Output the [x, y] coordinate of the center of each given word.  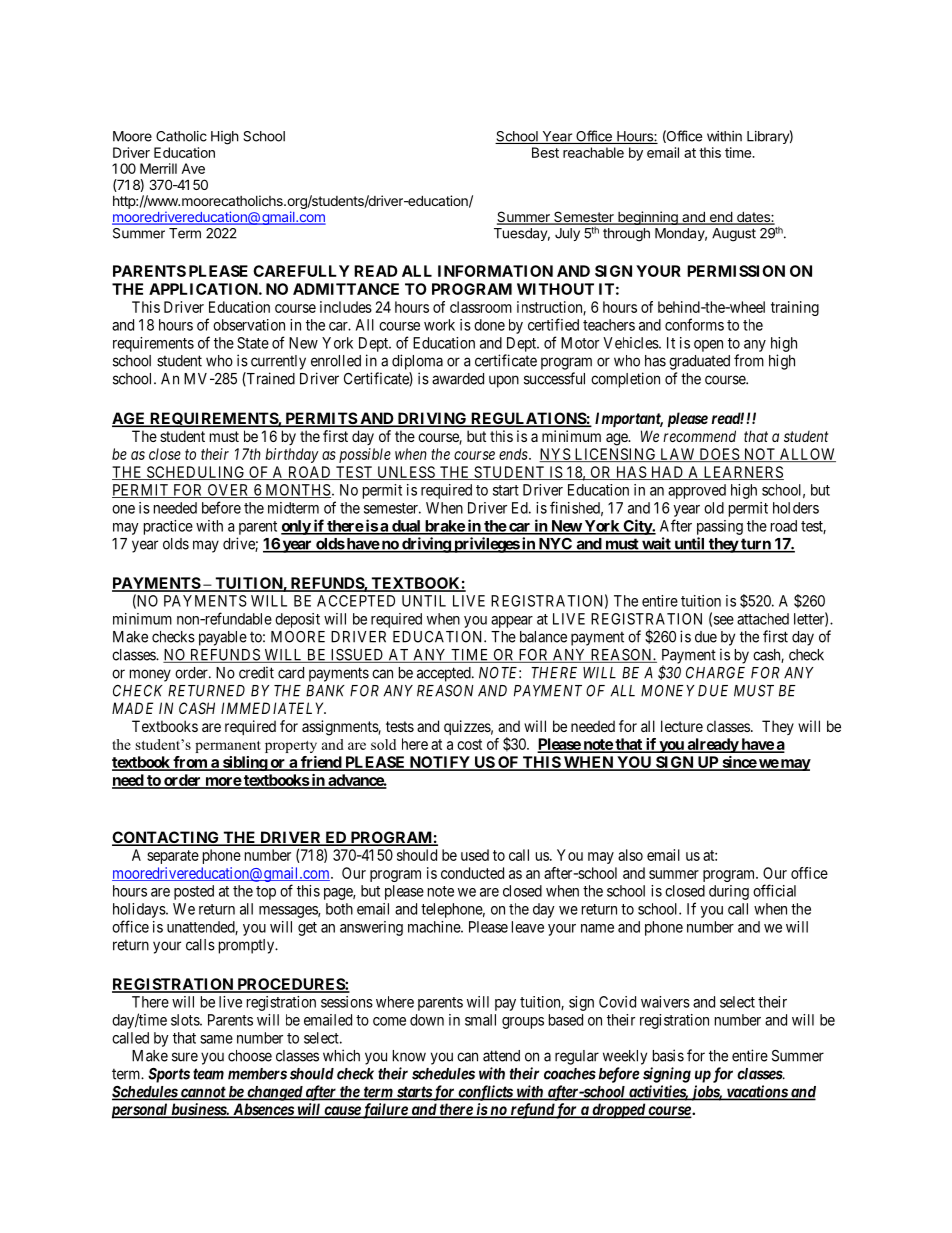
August [734, 235]
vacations [756, 1092]
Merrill [158, 168]
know [409, 1056]
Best [545, 152]
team [208, 1074]
